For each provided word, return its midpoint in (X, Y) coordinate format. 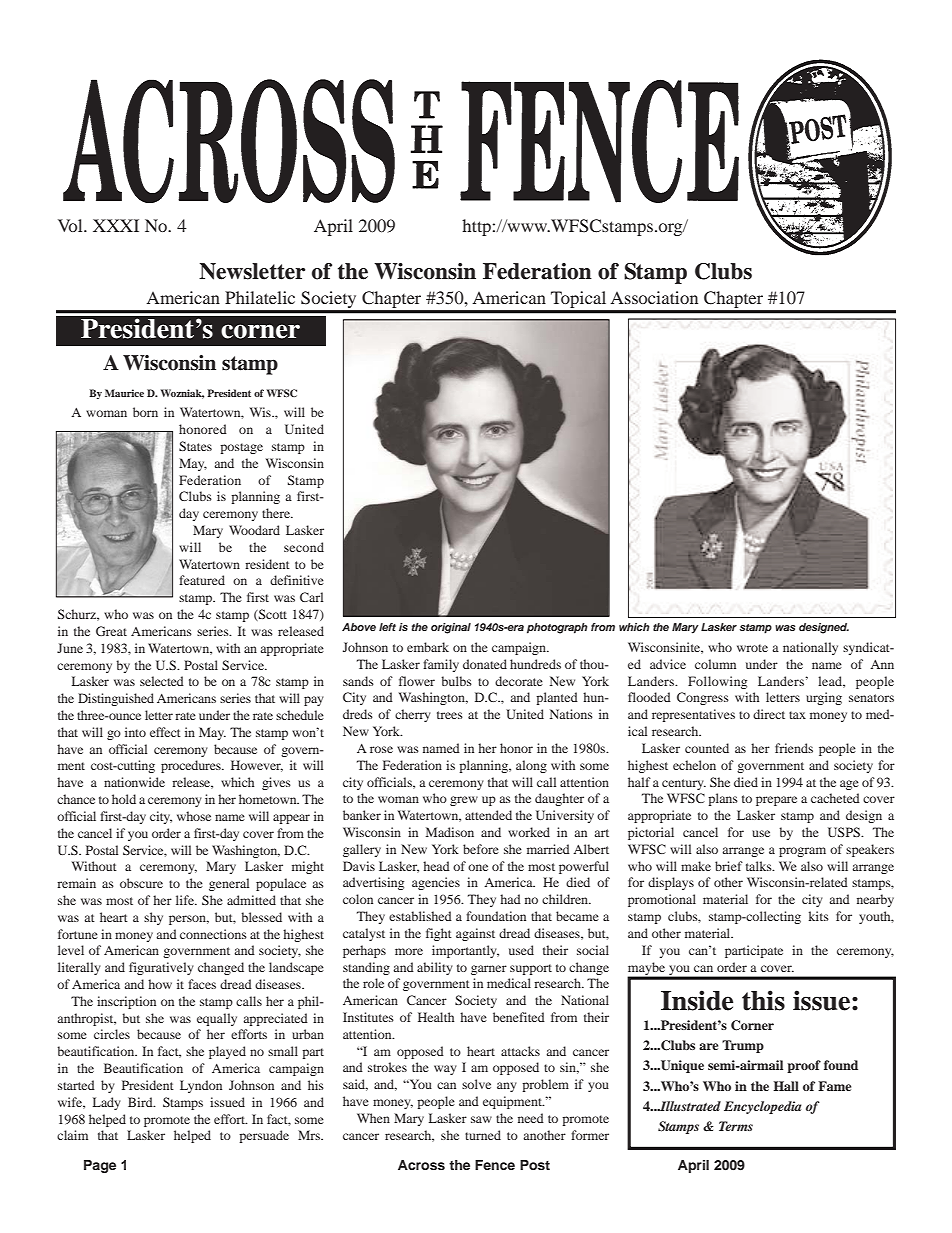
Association (654, 297)
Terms (736, 1126)
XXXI (116, 225)
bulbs (456, 681)
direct (769, 714)
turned (483, 1135)
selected (162, 681)
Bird (141, 1102)
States (195, 446)
